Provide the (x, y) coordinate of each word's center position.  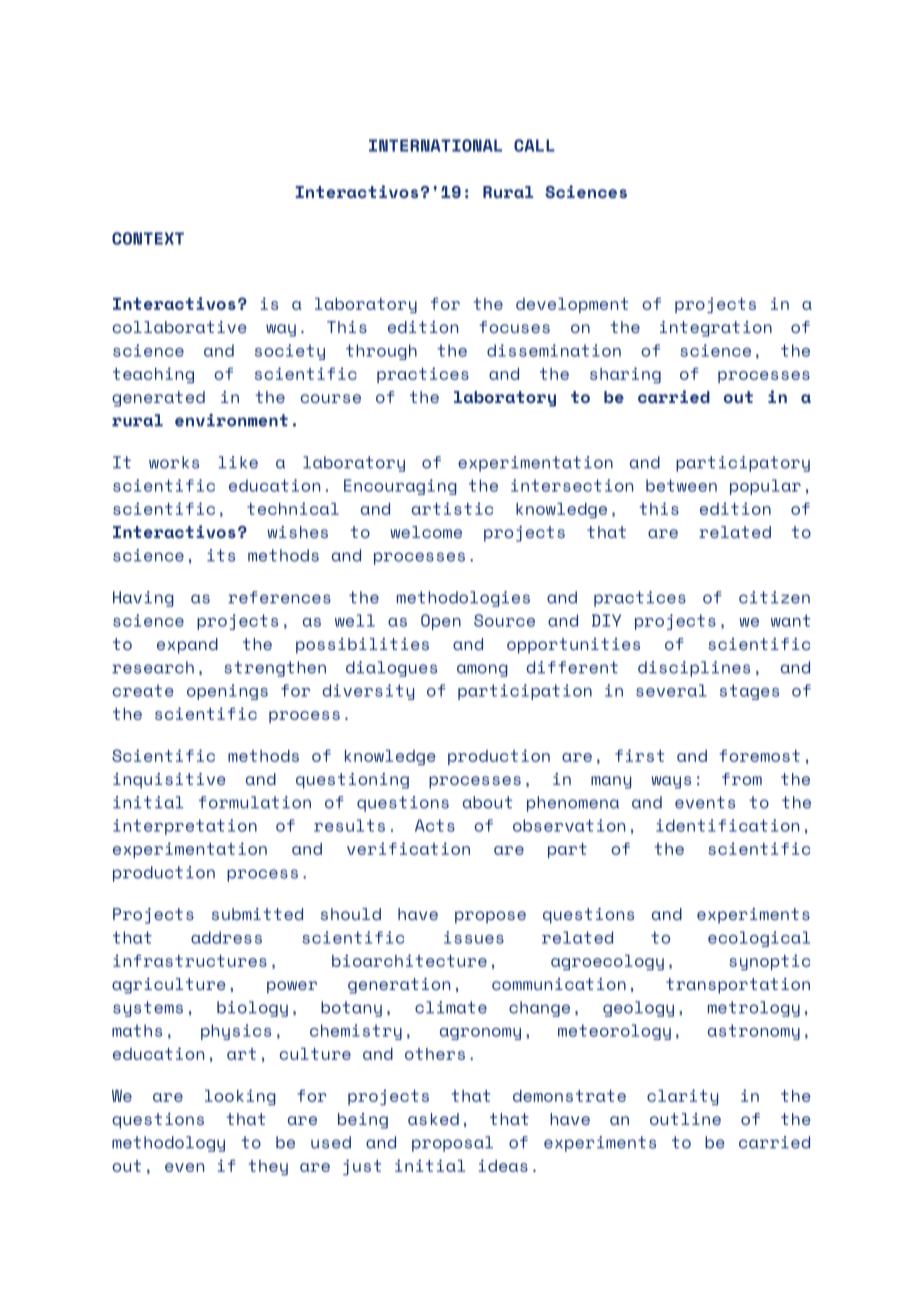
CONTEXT (148, 238)
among (482, 670)
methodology (168, 1144)
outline (685, 1119)
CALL (534, 145)
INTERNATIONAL (435, 145)
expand (187, 646)
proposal (452, 1144)
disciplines (694, 669)
